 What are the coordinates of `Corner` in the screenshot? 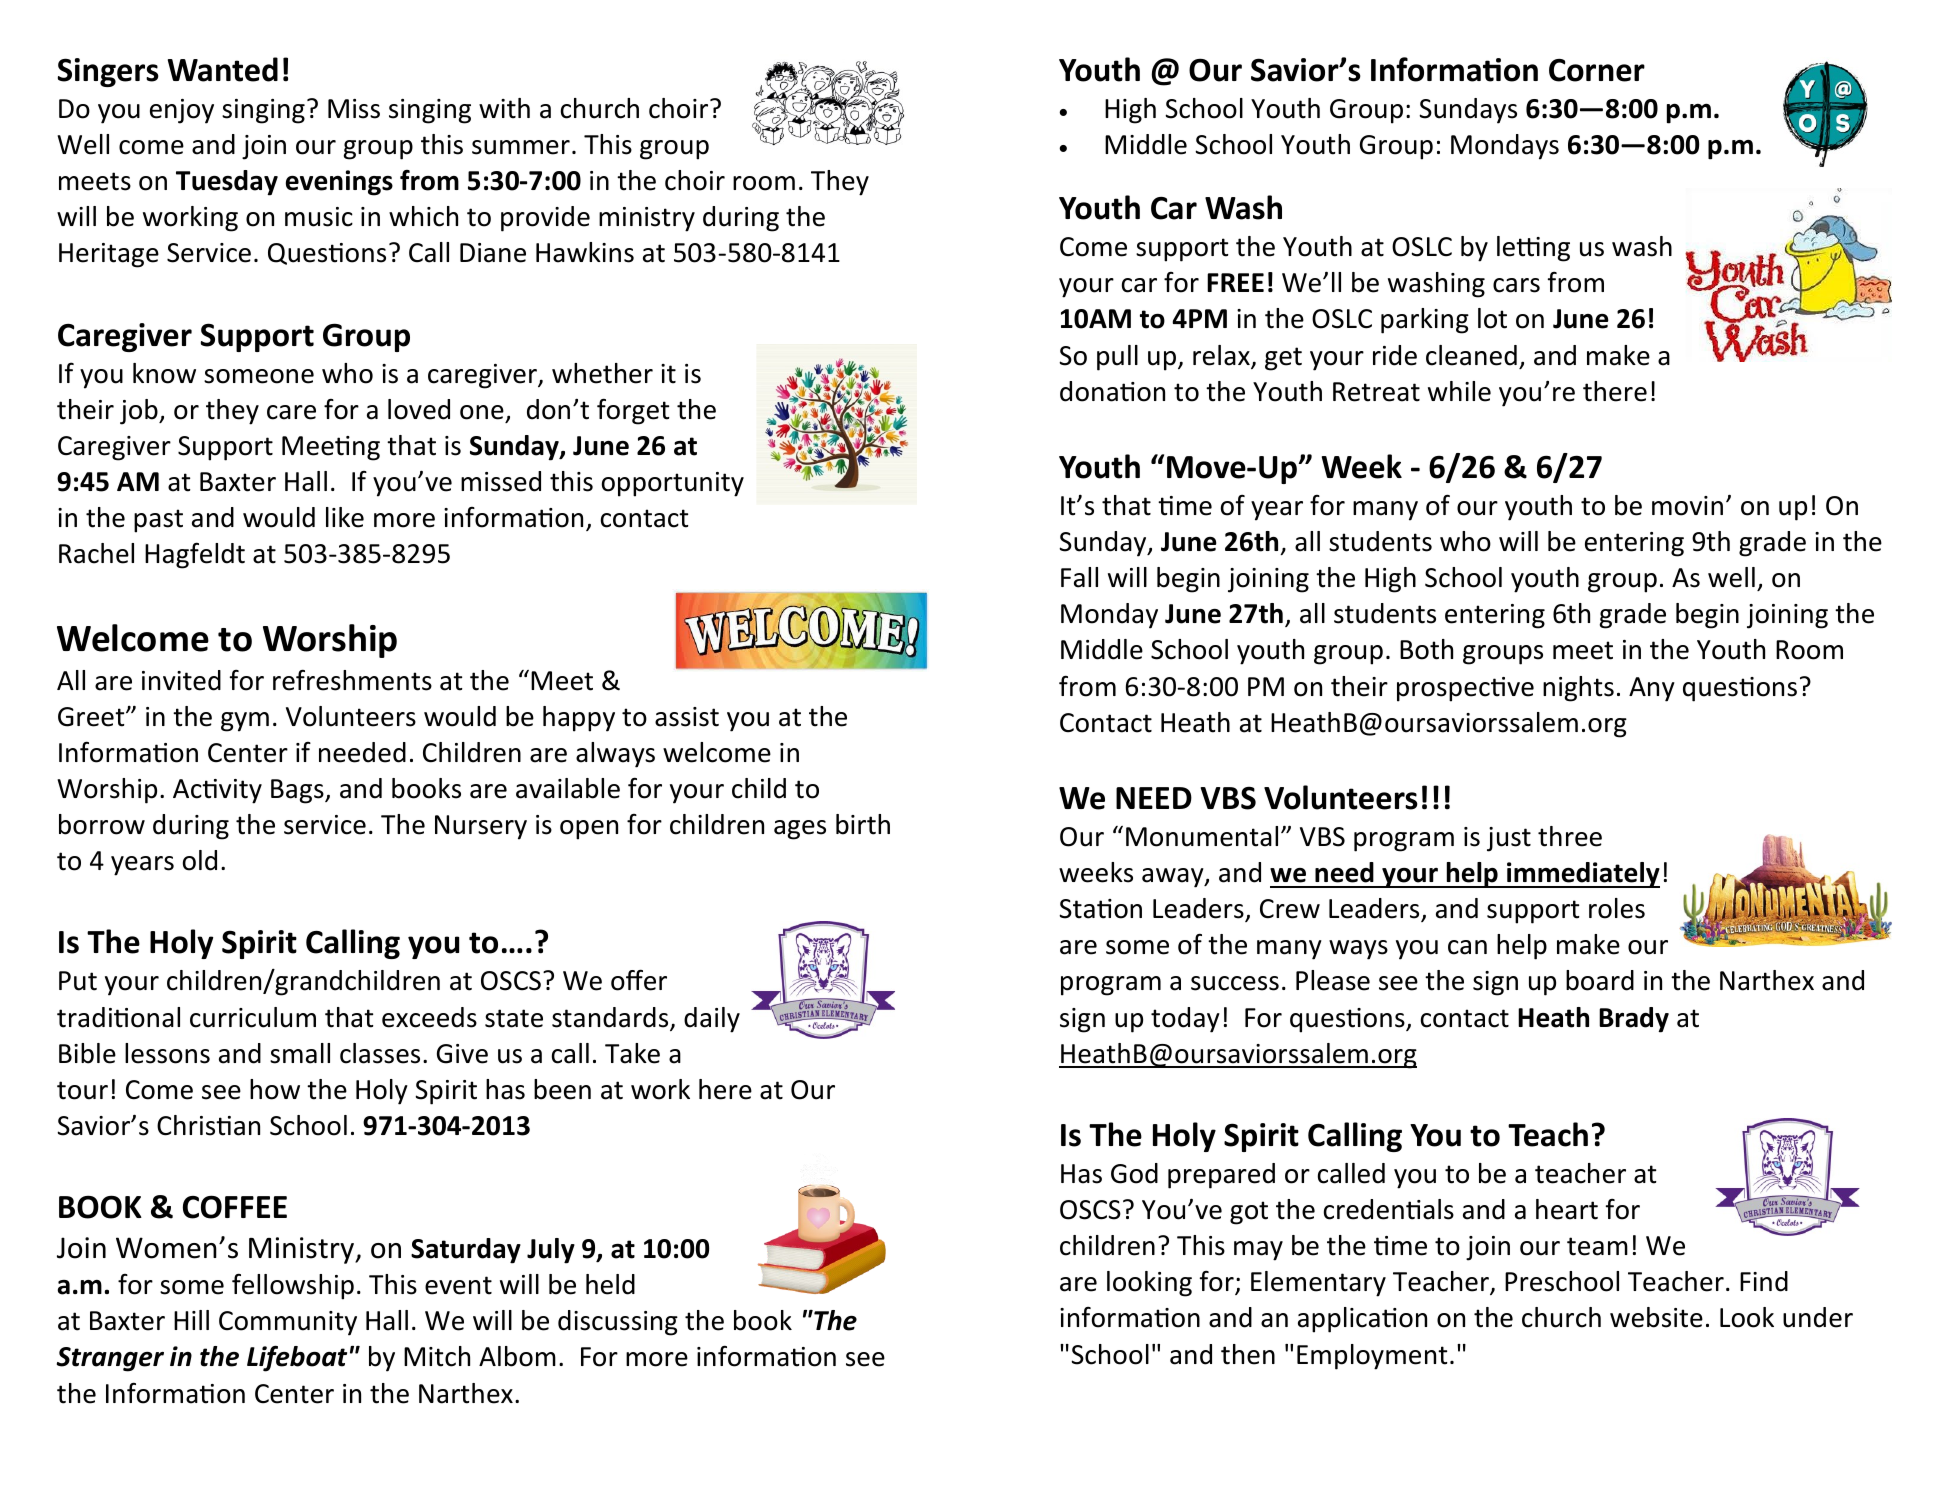 It's located at (1597, 70).
